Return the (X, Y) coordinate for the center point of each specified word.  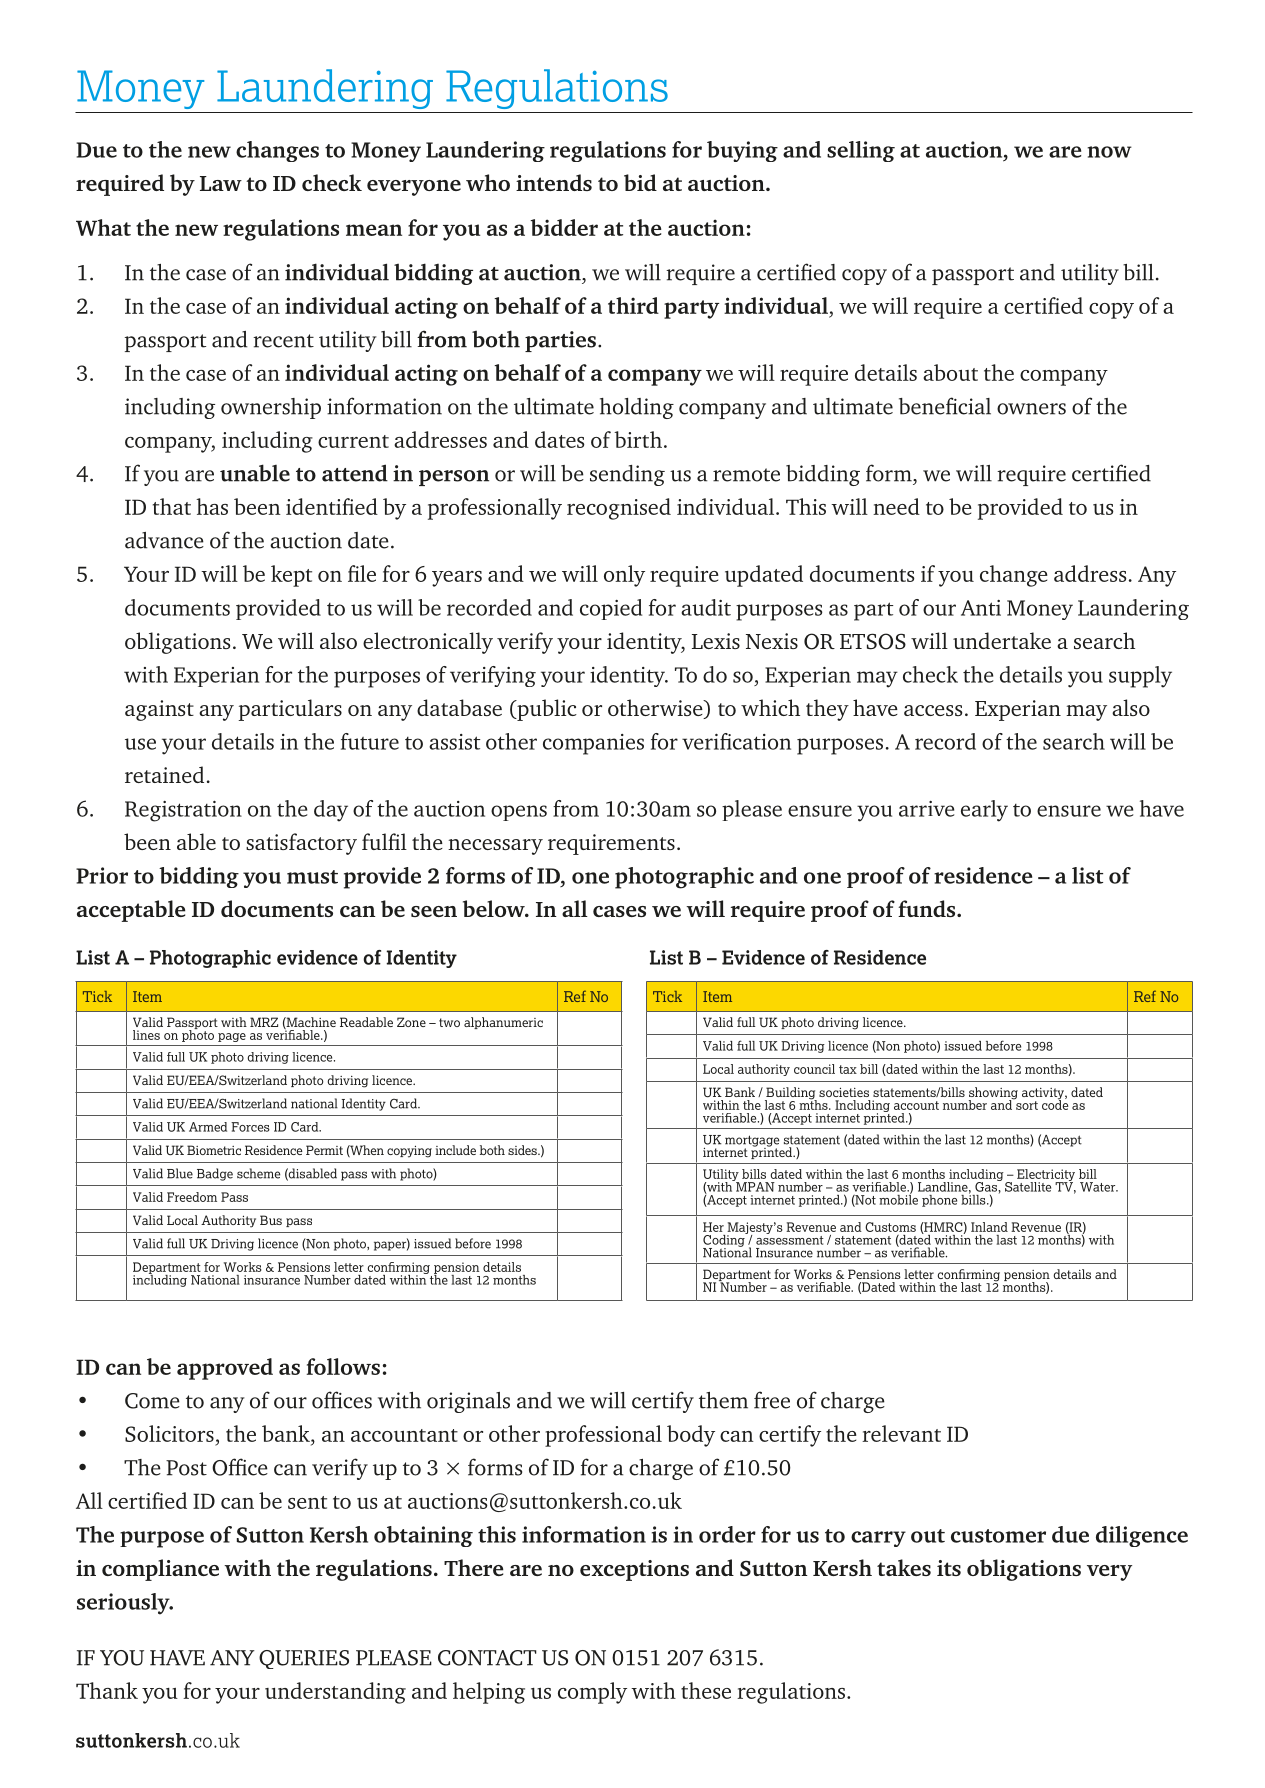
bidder (564, 227)
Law (221, 183)
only (624, 576)
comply (592, 1693)
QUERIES (304, 1659)
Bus (271, 1220)
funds (928, 908)
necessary (495, 847)
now (1109, 152)
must (312, 877)
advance (164, 540)
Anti (981, 608)
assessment (790, 1239)
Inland (989, 1227)
